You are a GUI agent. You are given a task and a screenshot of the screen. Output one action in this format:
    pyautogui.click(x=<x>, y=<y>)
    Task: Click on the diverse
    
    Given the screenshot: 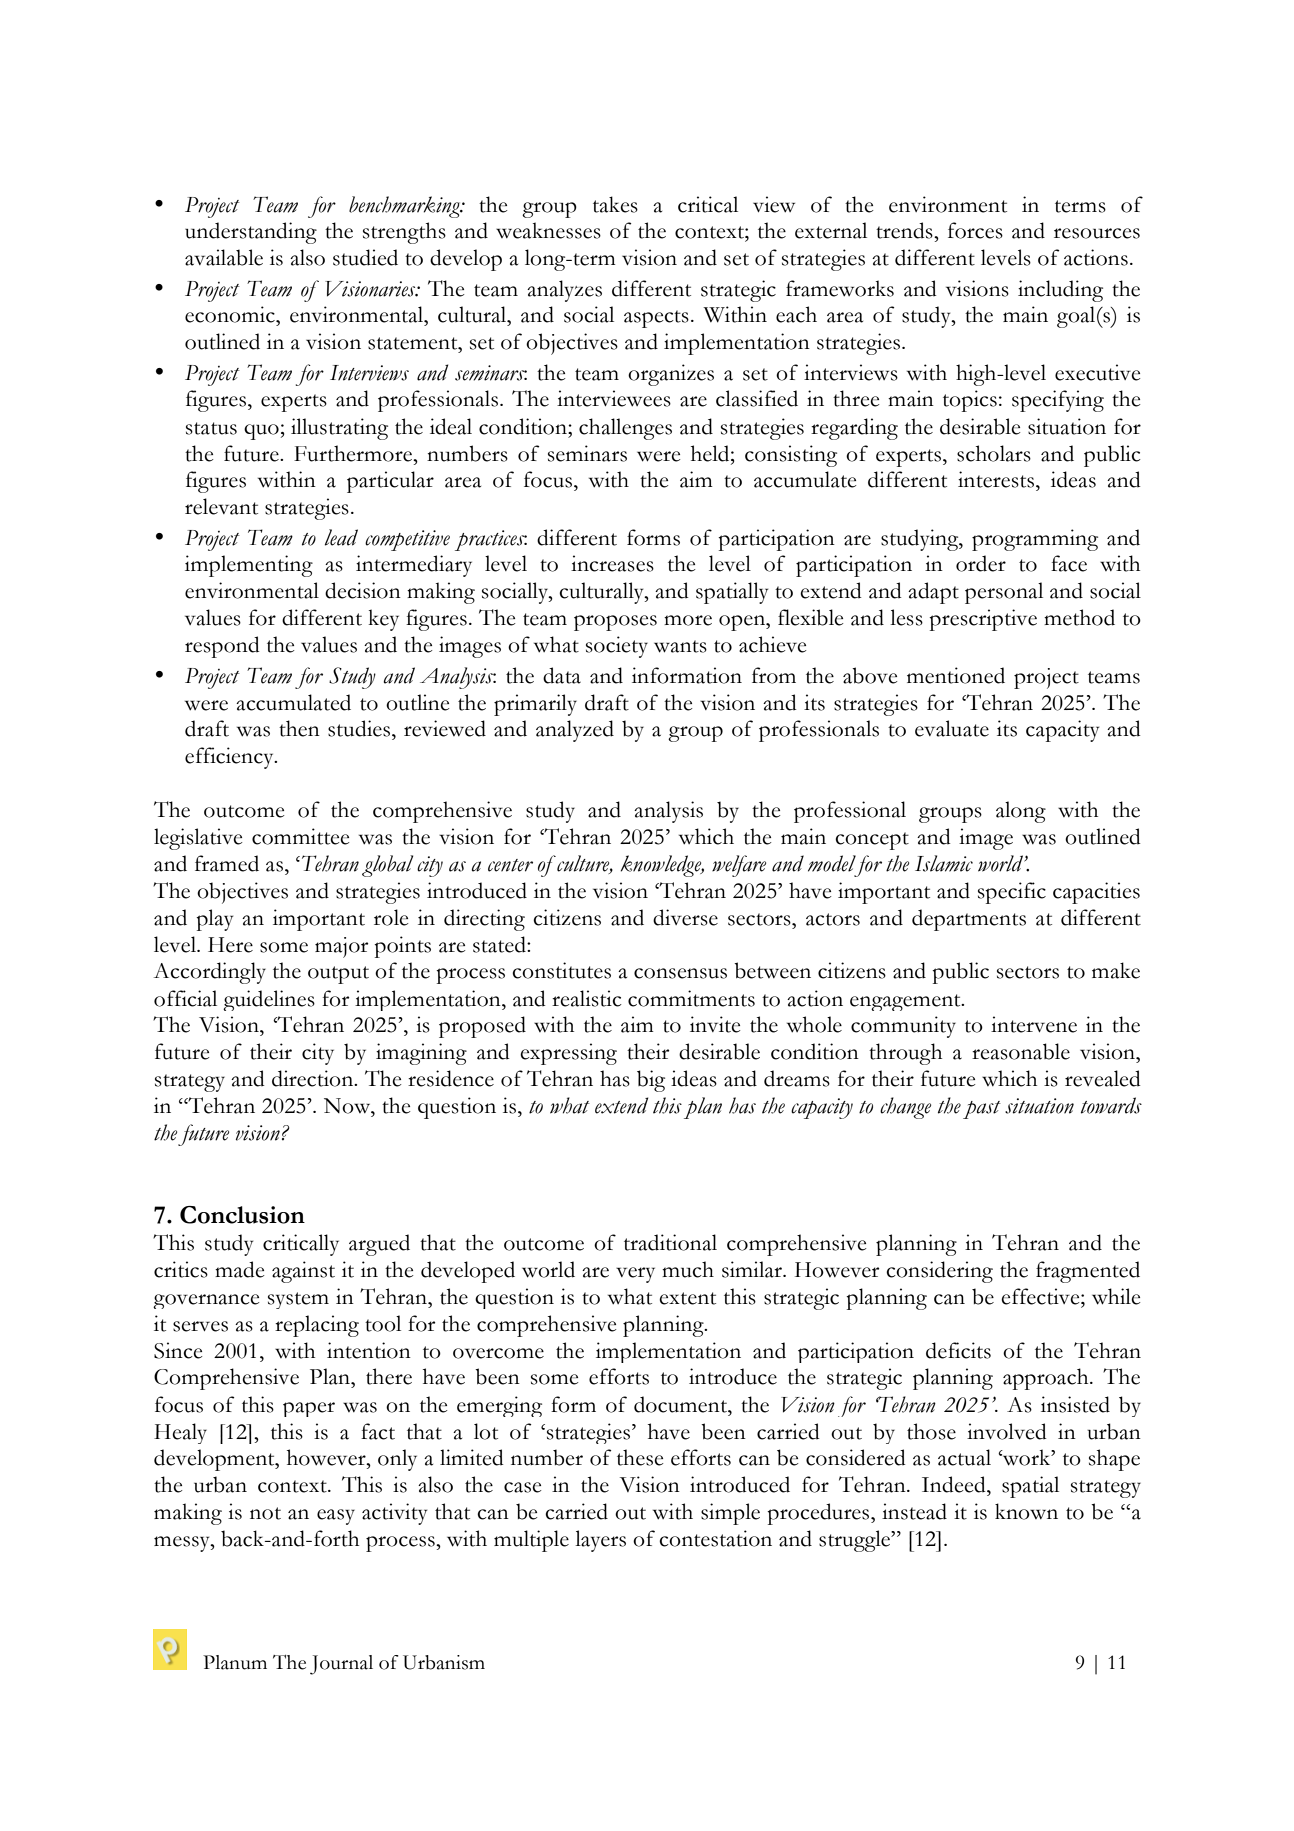 What is the action you would take?
    pyautogui.click(x=685, y=917)
